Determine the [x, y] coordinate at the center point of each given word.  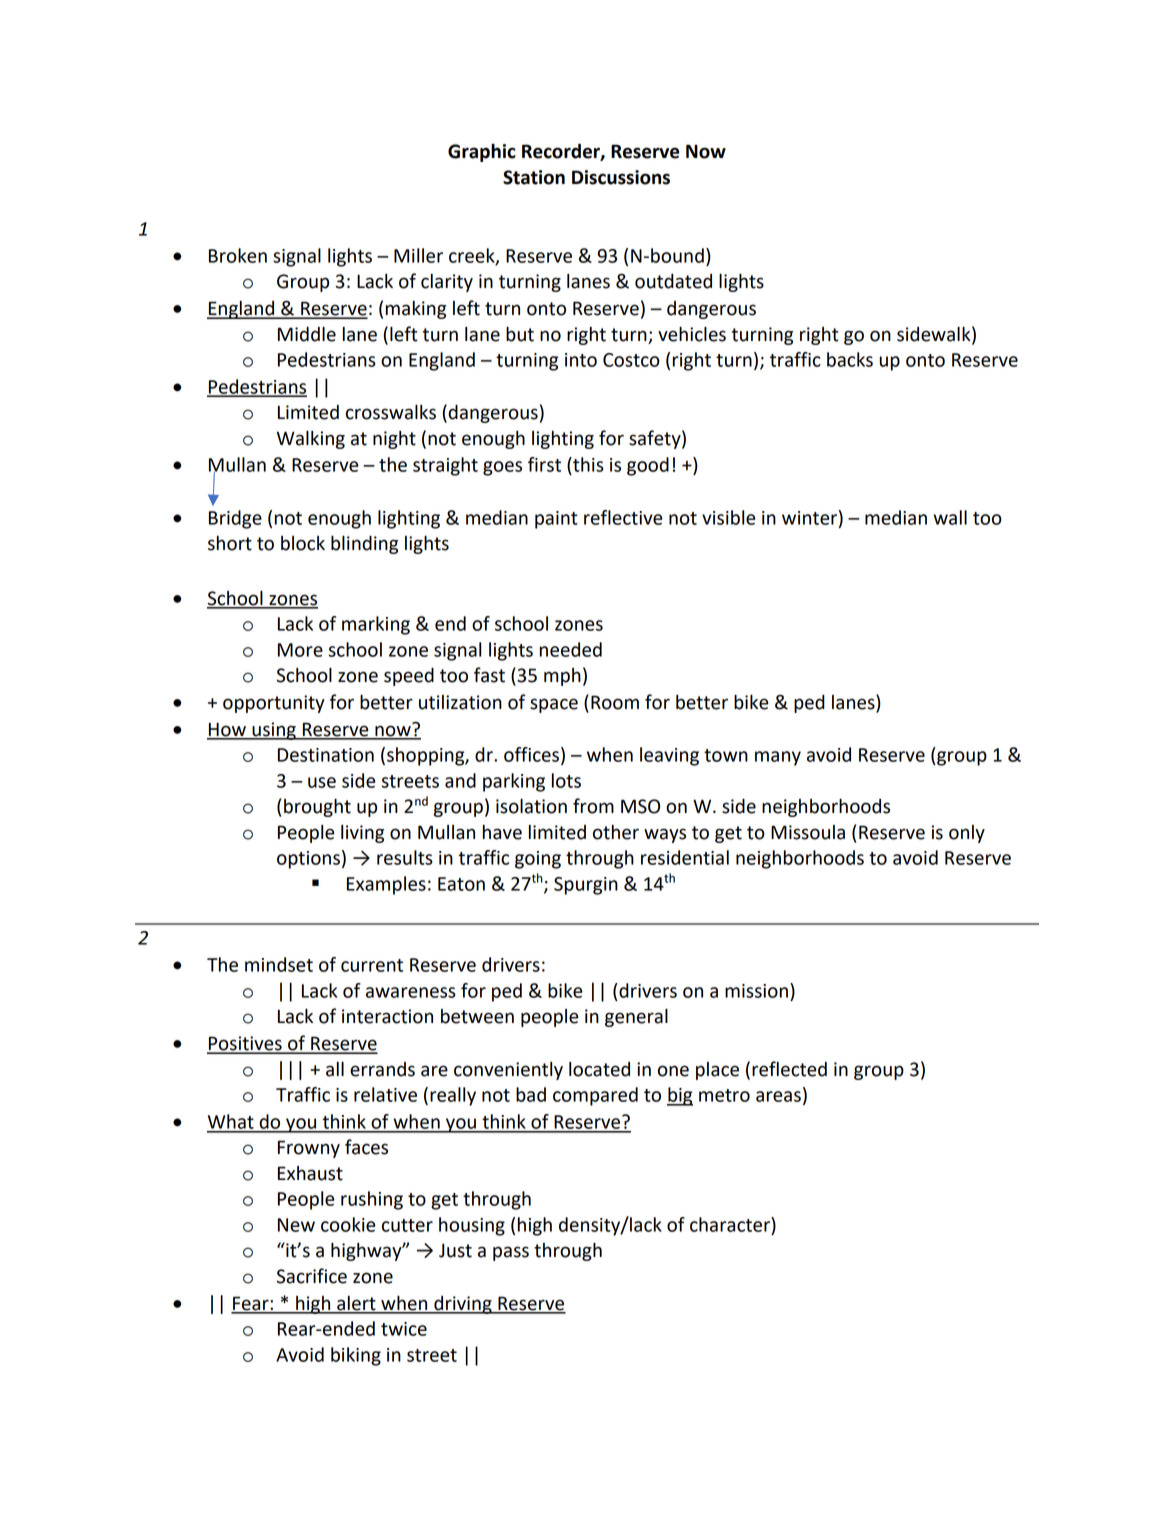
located [599, 1069]
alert [356, 1304]
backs [850, 359]
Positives [245, 1044]
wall [950, 517]
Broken [238, 255]
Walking [311, 440]
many [778, 758]
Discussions [621, 177]
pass [511, 1253]
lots [566, 780]
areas [778, 1096]
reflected [789, 1069]
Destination [326, 755]
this [587, 464]
